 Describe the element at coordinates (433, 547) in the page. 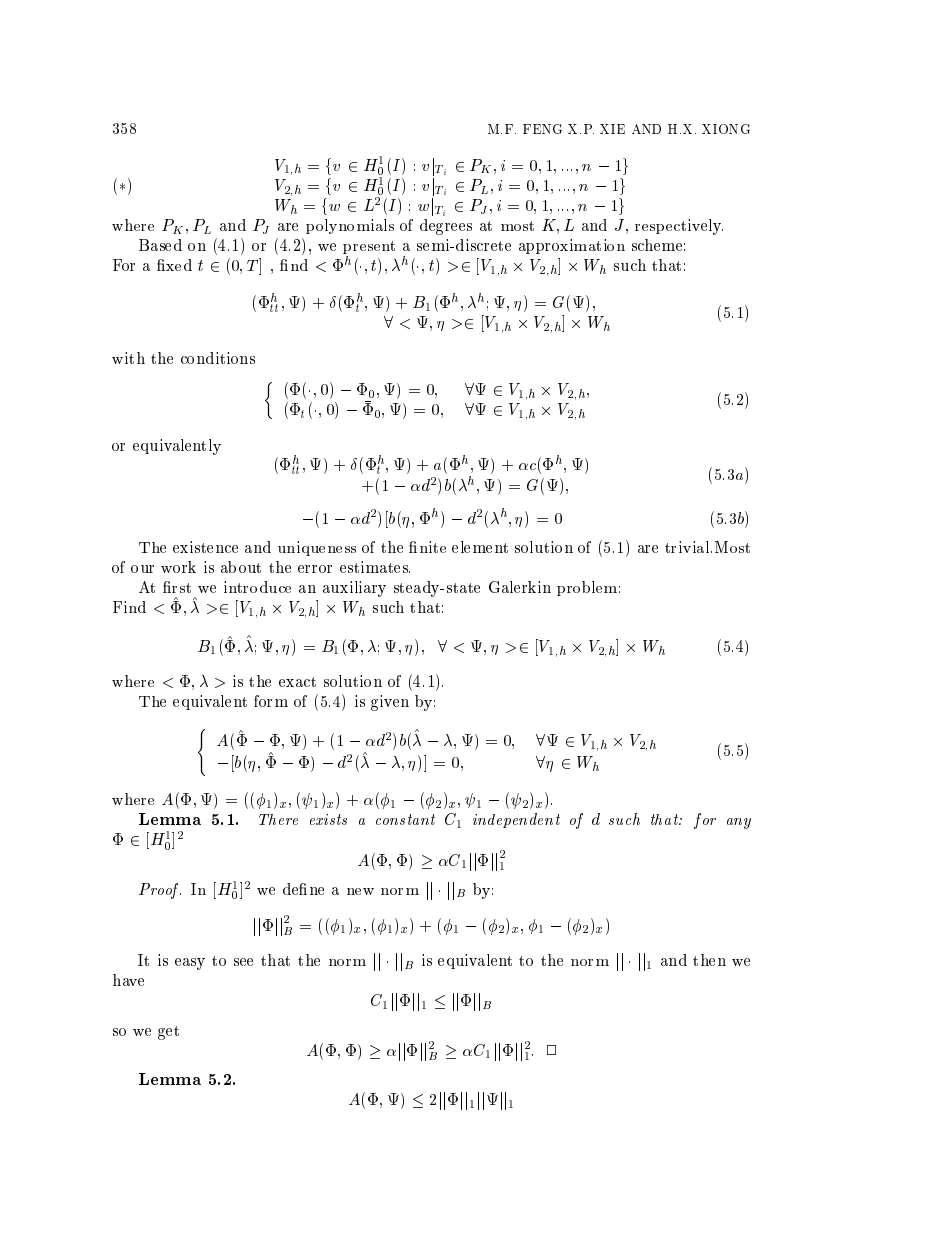

I see `nite` at that location.
